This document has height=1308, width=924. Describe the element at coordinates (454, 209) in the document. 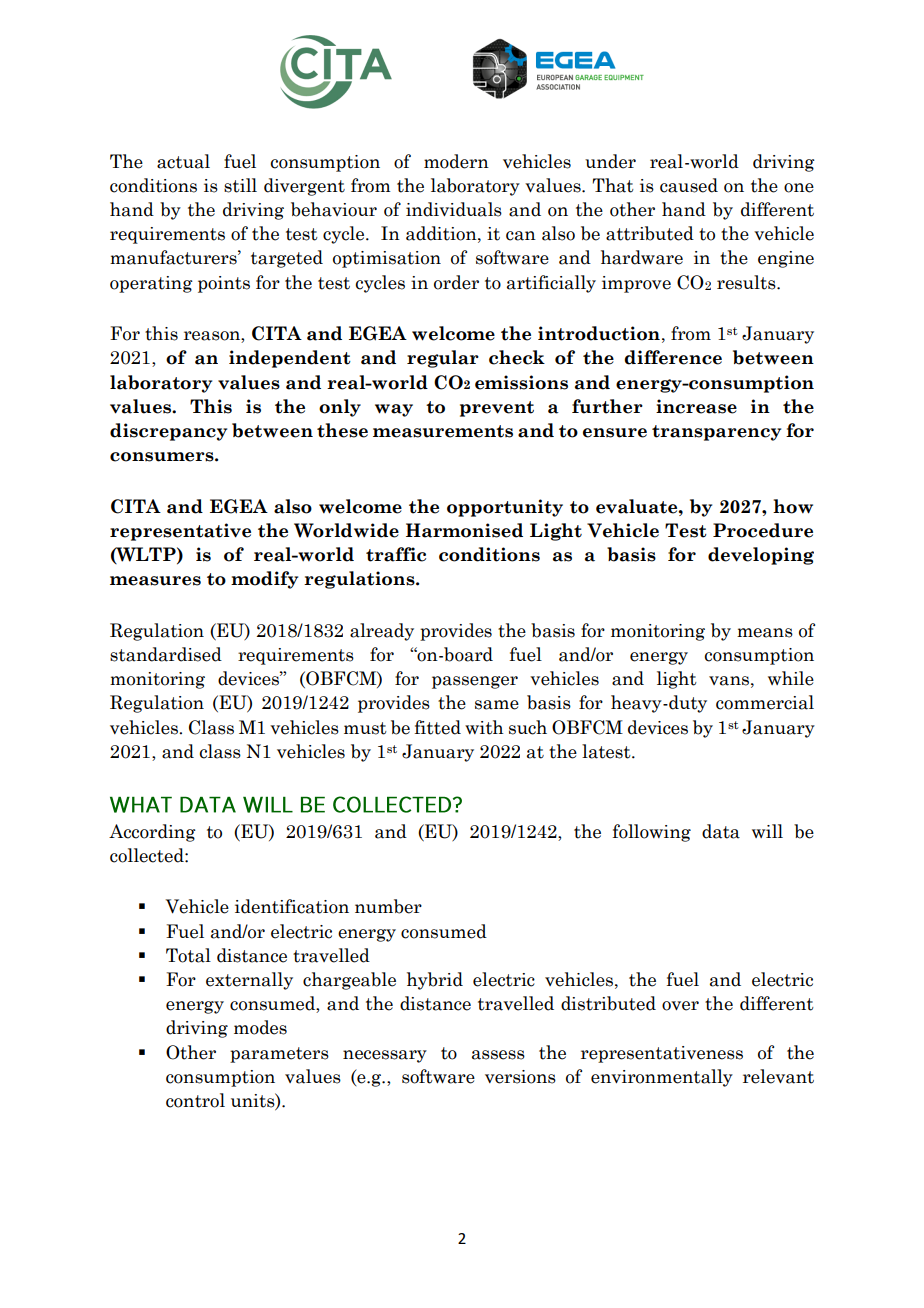

I see `individuals` at that location.
